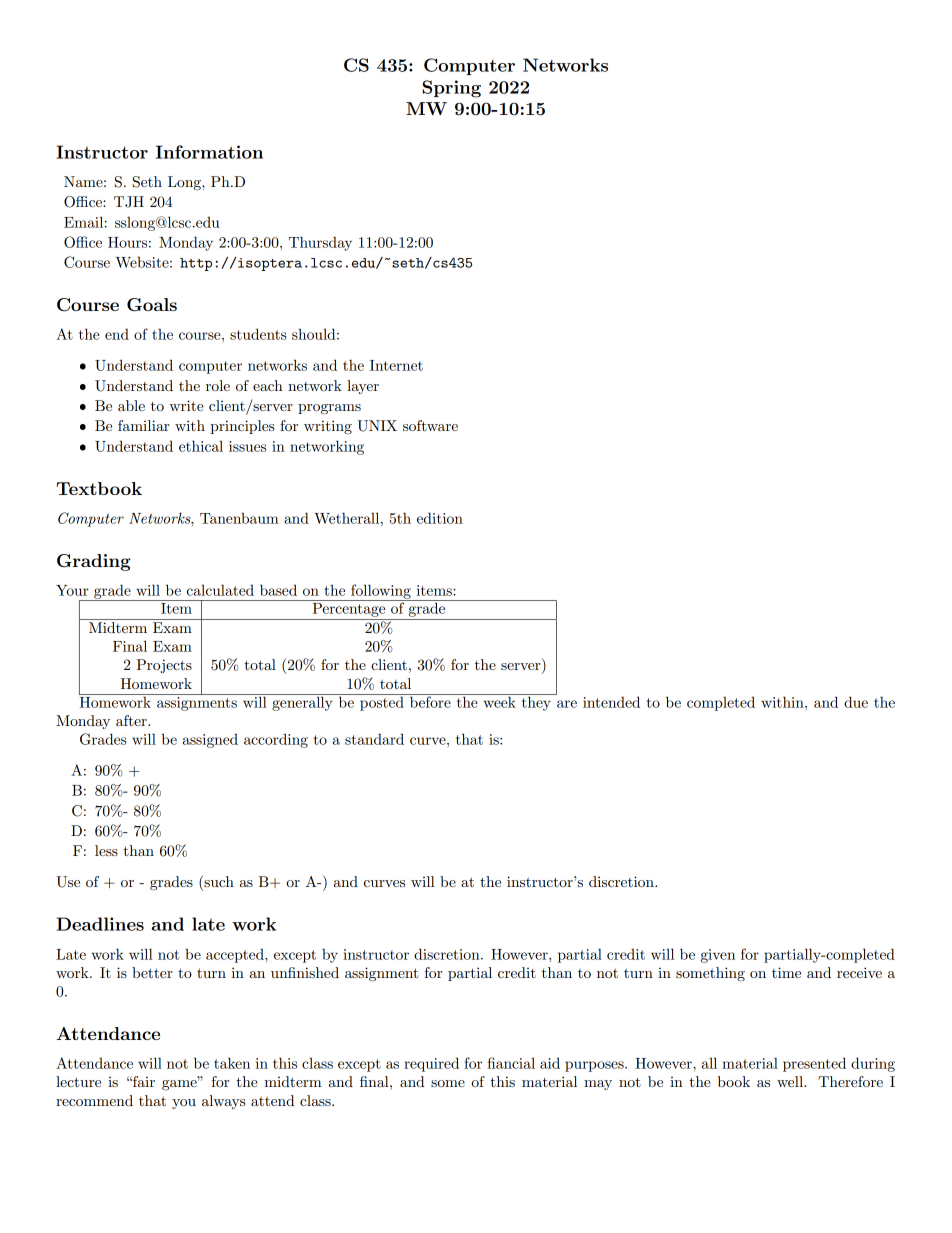  Describe the element at coordinates (209, 152) in the screenshot. I see `Information` at that location.
